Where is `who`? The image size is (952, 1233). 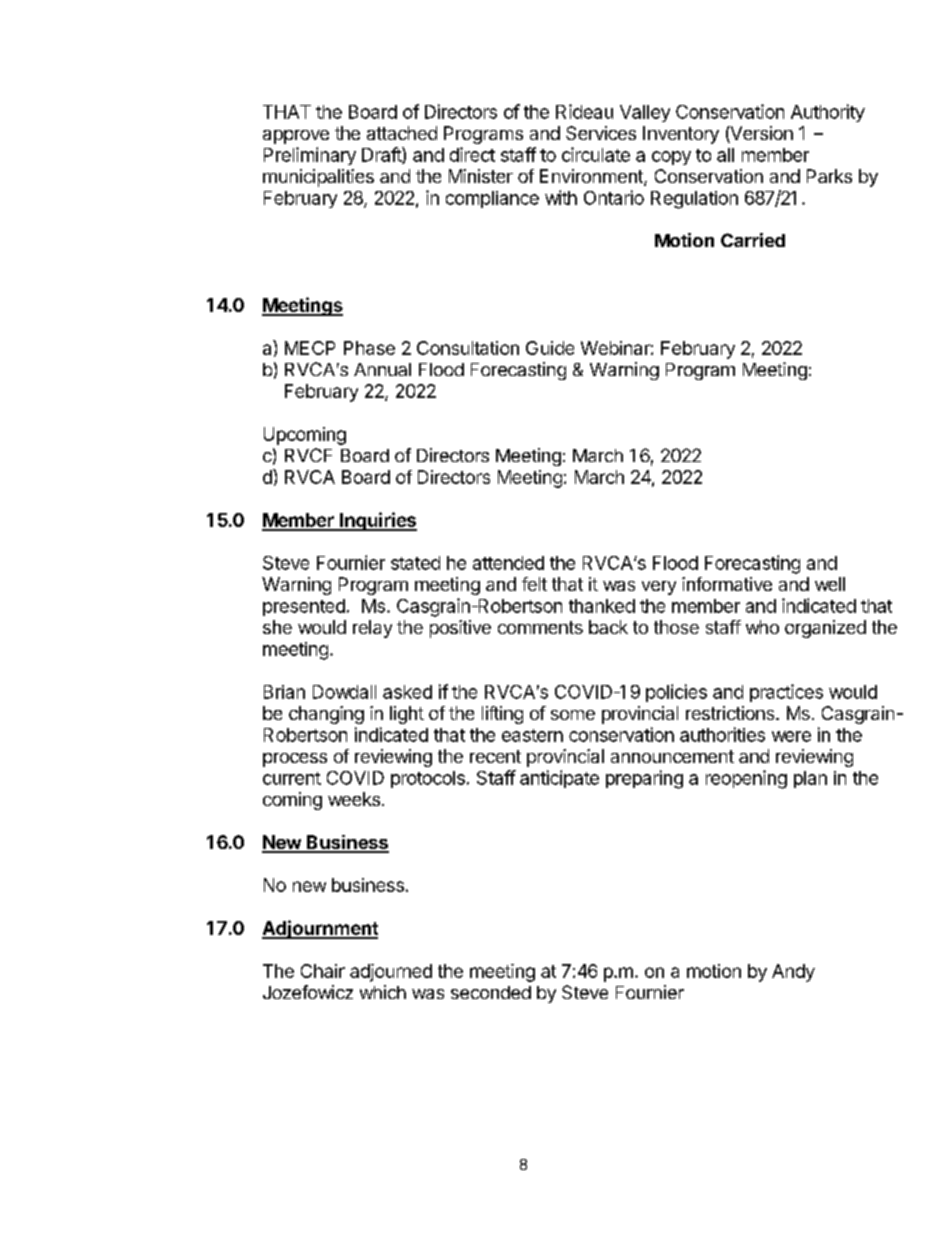
who is located at coordinates (762, 627).
